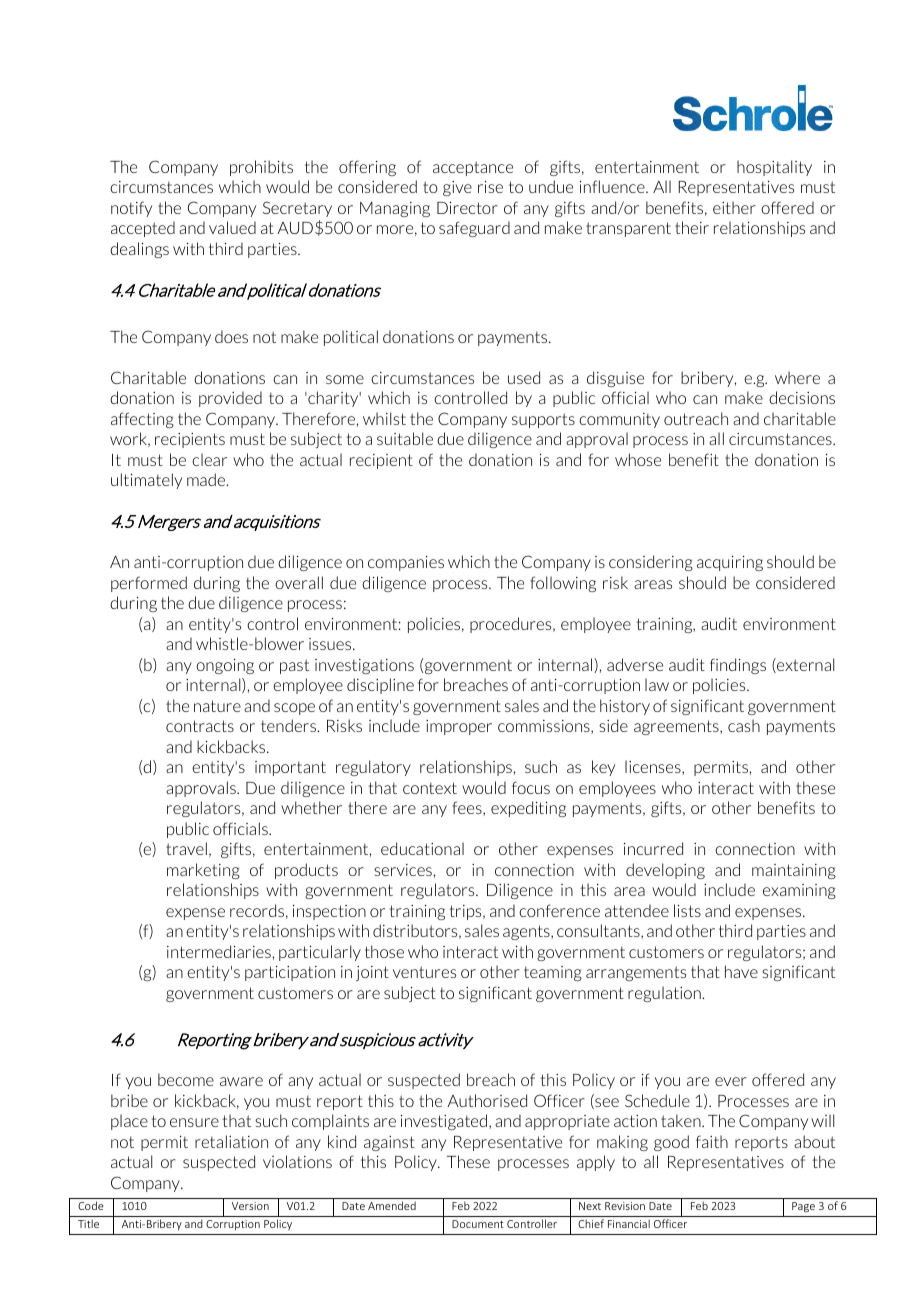  Describe the element at coordinates (459, 727) in the document. I see `improper` at that location.
